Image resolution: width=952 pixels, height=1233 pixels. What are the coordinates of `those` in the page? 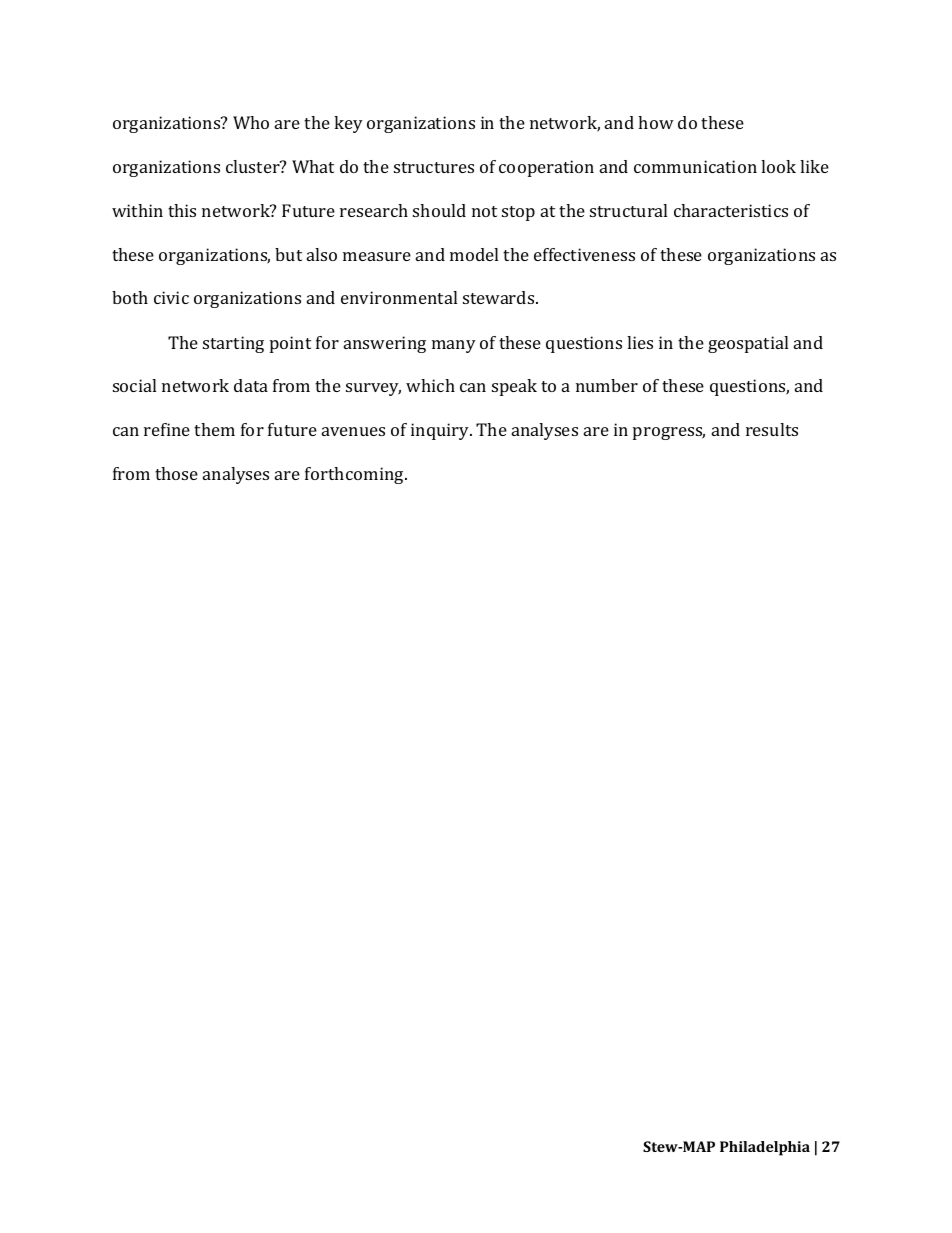 It's located at (176, 473).
